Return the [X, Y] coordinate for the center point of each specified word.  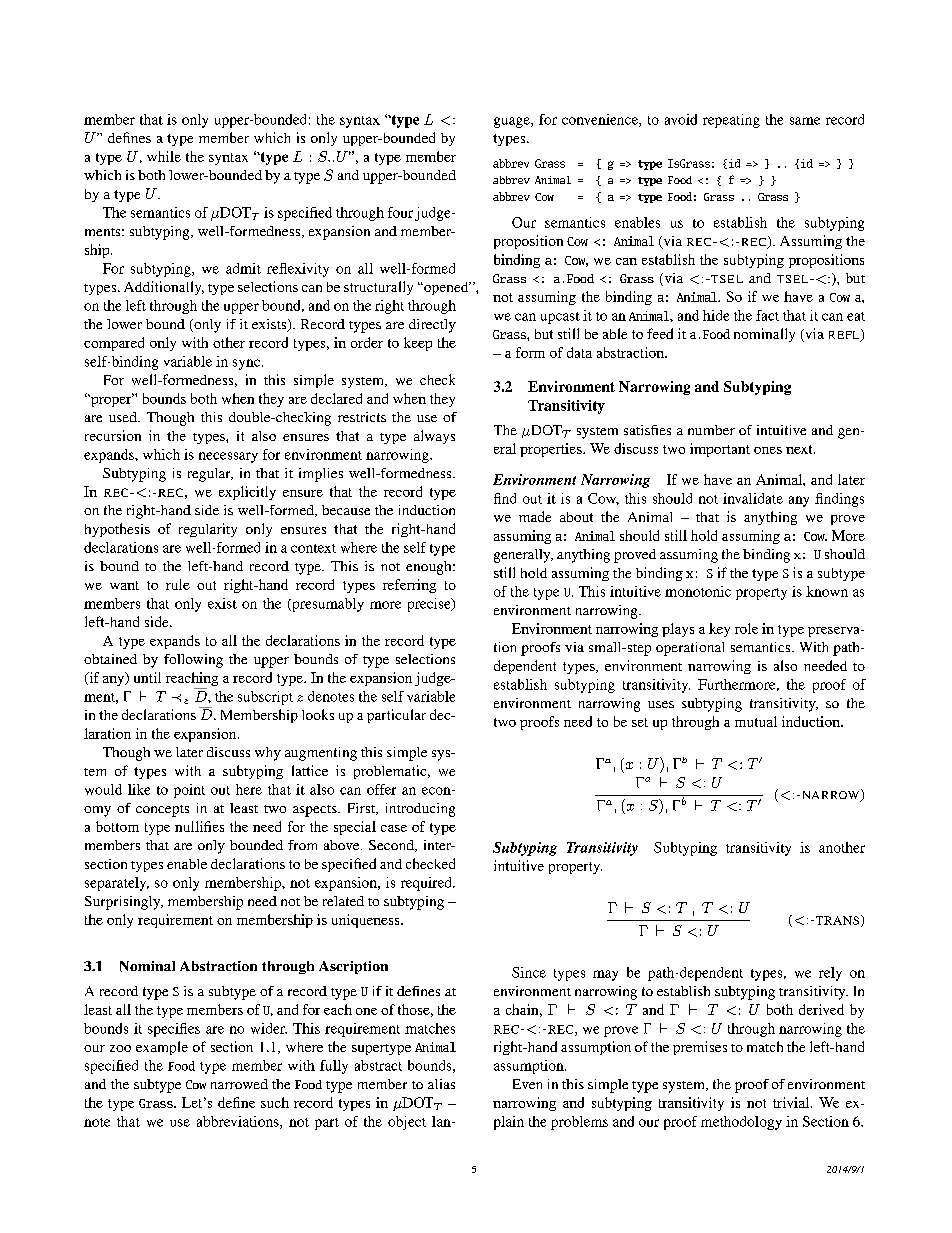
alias [441, 1084]
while [164, 156]
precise [430, 605]
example [162, 1048]
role [746, 628]
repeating [731, 121]
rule [178, 584]
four [402, 213]
